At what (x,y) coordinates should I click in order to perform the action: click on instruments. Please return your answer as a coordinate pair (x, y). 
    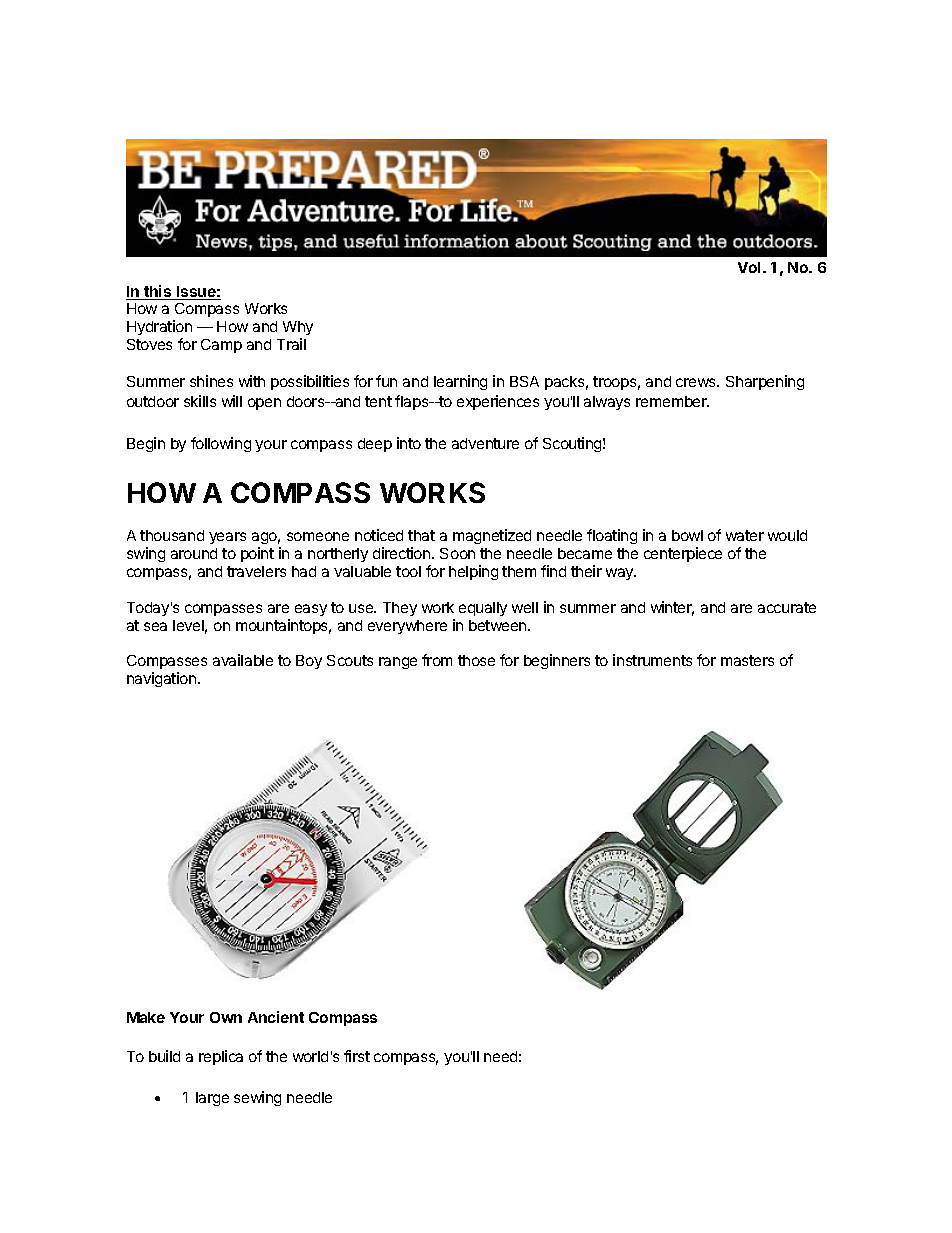
    Looking at the image, I should click on (652, 660).
